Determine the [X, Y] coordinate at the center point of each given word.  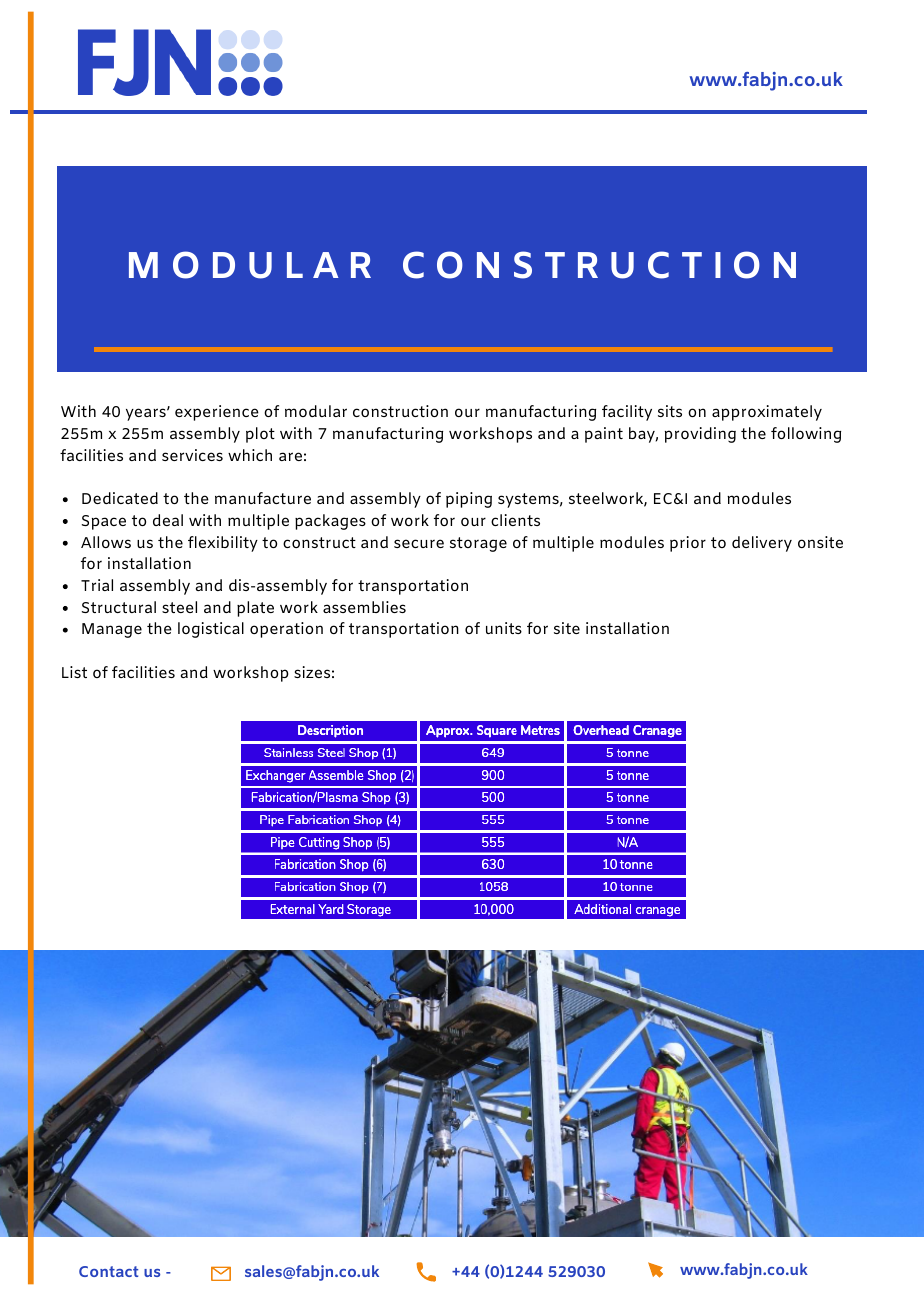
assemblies [364, 607]
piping [469, 500]
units [504, 628]
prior [688, 544]
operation [286, 630]
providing [700, 435]
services [192, 455]
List [74, 672]
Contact [108, 1271]
